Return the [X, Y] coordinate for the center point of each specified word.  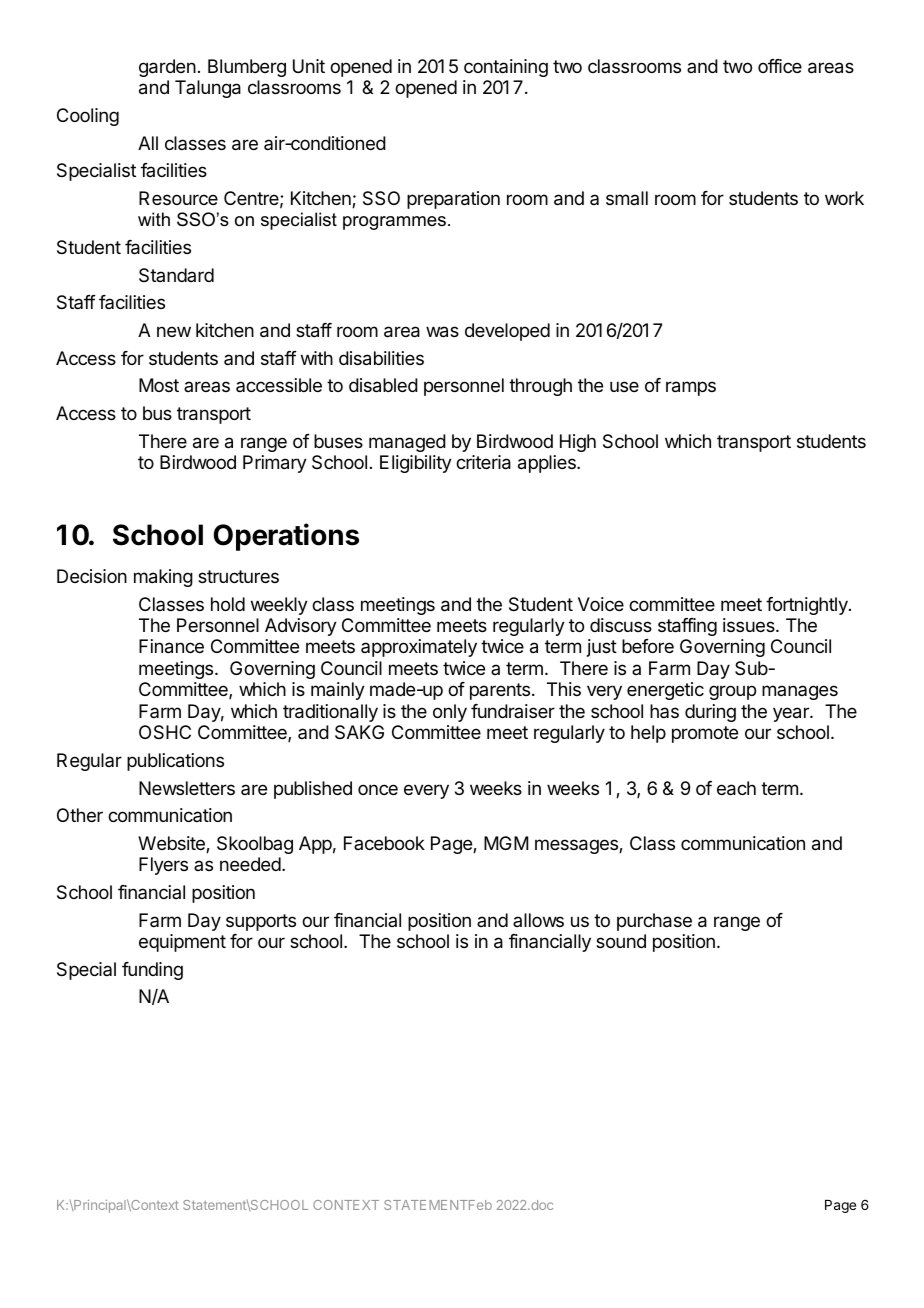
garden [167, 68]
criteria [483, 462]
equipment [182, 943]
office [780, 66]
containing [506, 68]
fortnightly [808, 606]
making [163, 578]
